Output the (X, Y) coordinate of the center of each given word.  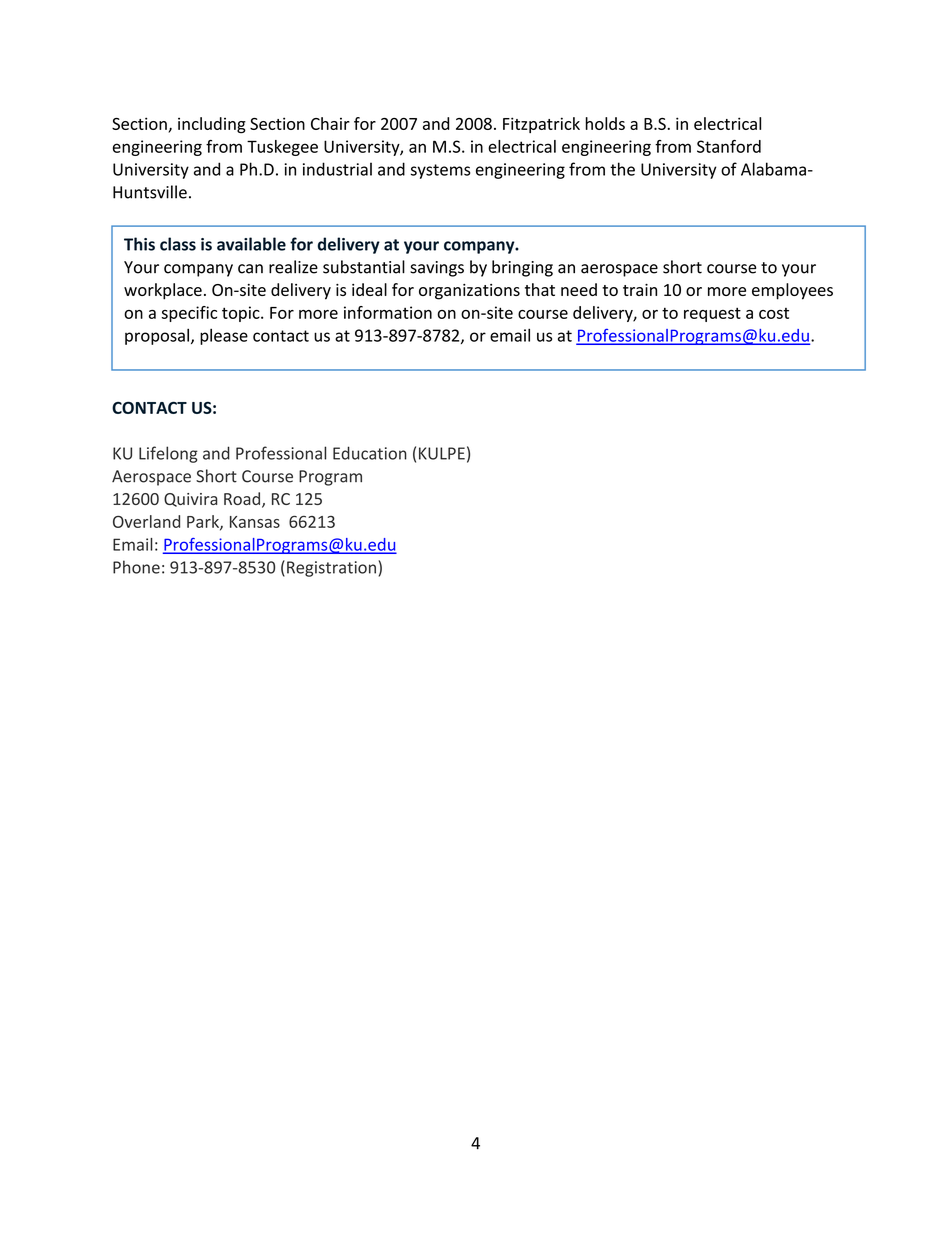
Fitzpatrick (541, 125)
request (712, 314)
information (388, 312)
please (224, 336)
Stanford (729, 146)
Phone (136, 567)
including (212, 125)
